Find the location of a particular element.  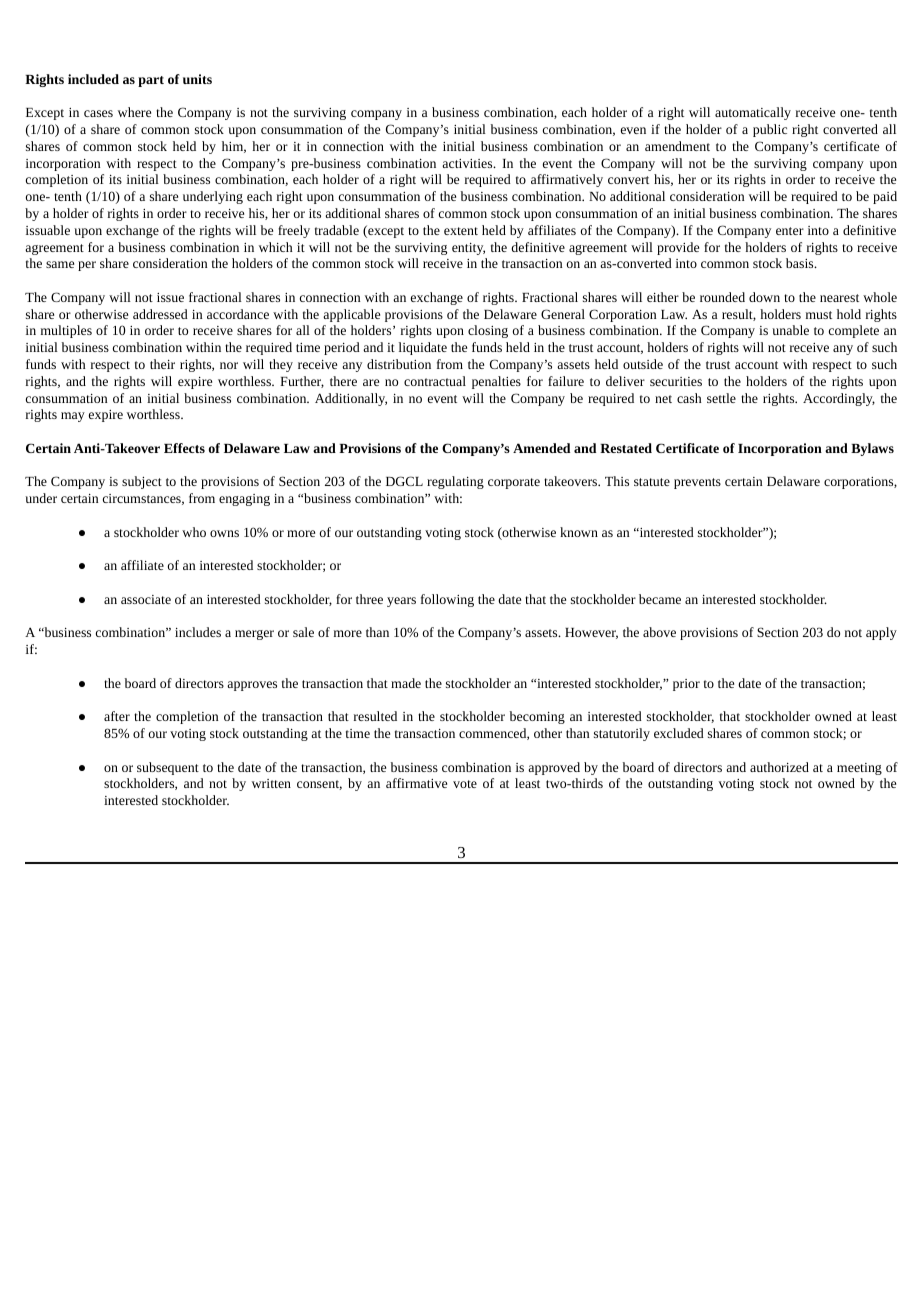

vote is located at coordinates (465, 784).
